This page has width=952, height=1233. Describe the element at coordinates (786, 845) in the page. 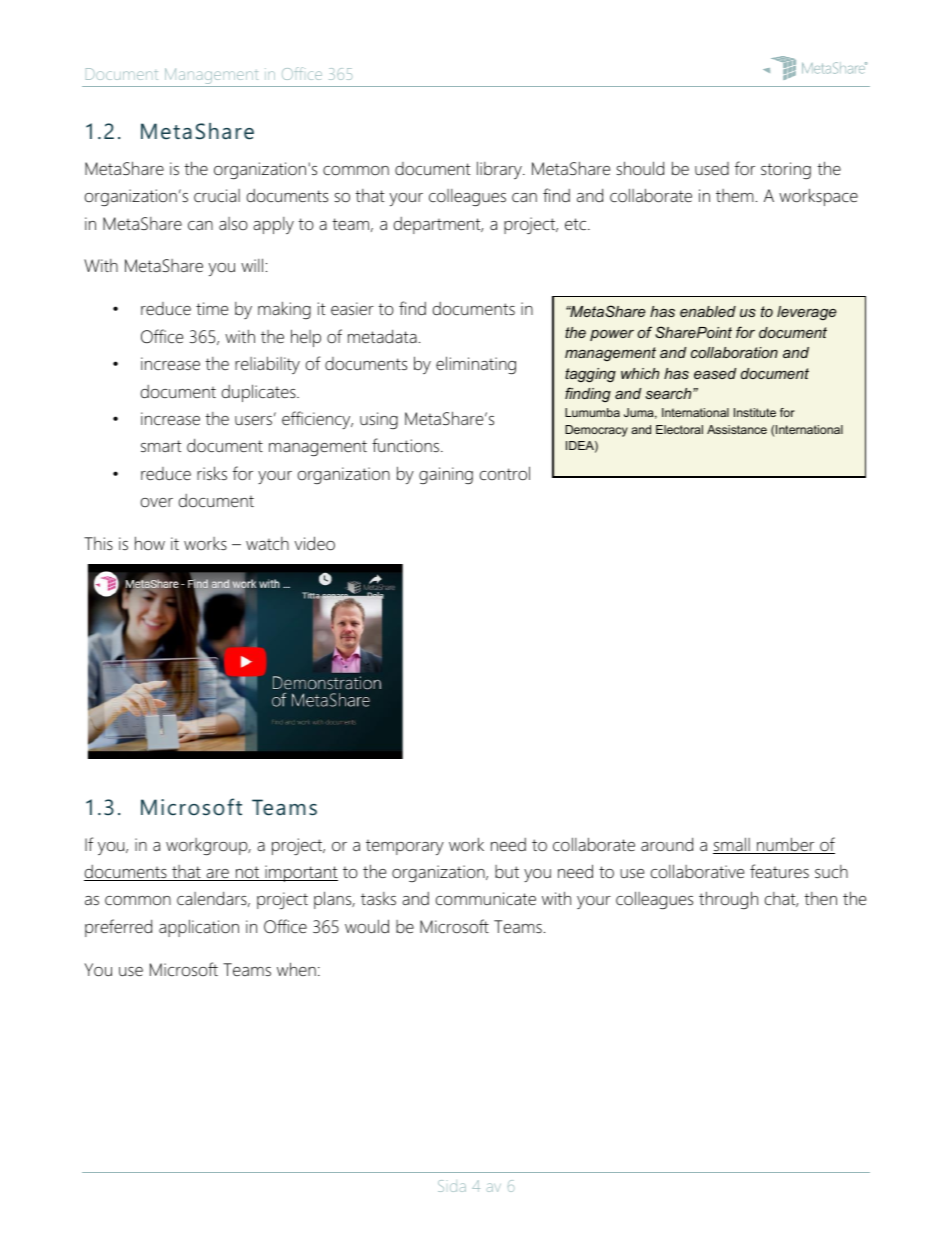

I see `number` at that location.
